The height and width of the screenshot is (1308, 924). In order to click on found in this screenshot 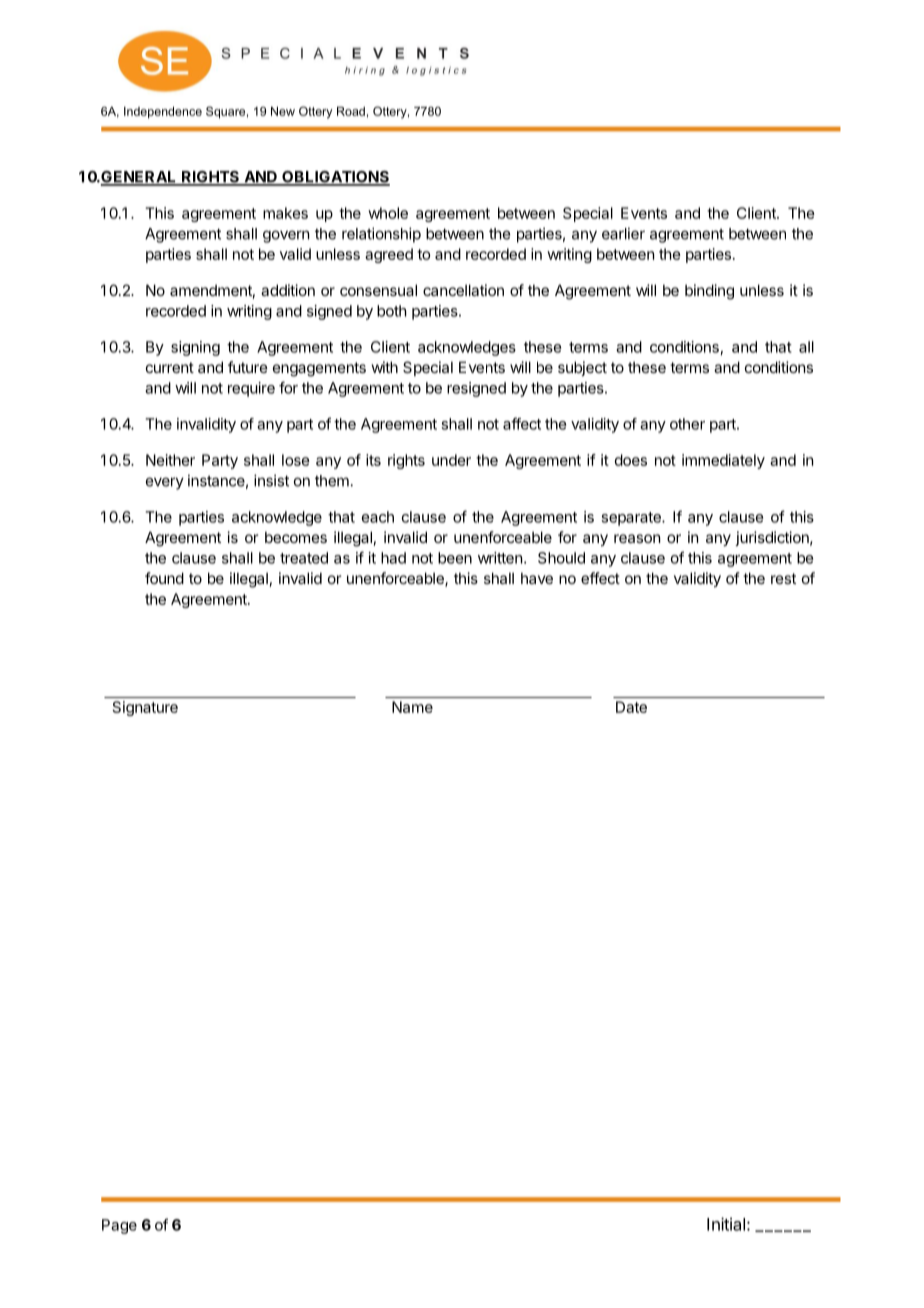, I will do `click(164, 578)`.
